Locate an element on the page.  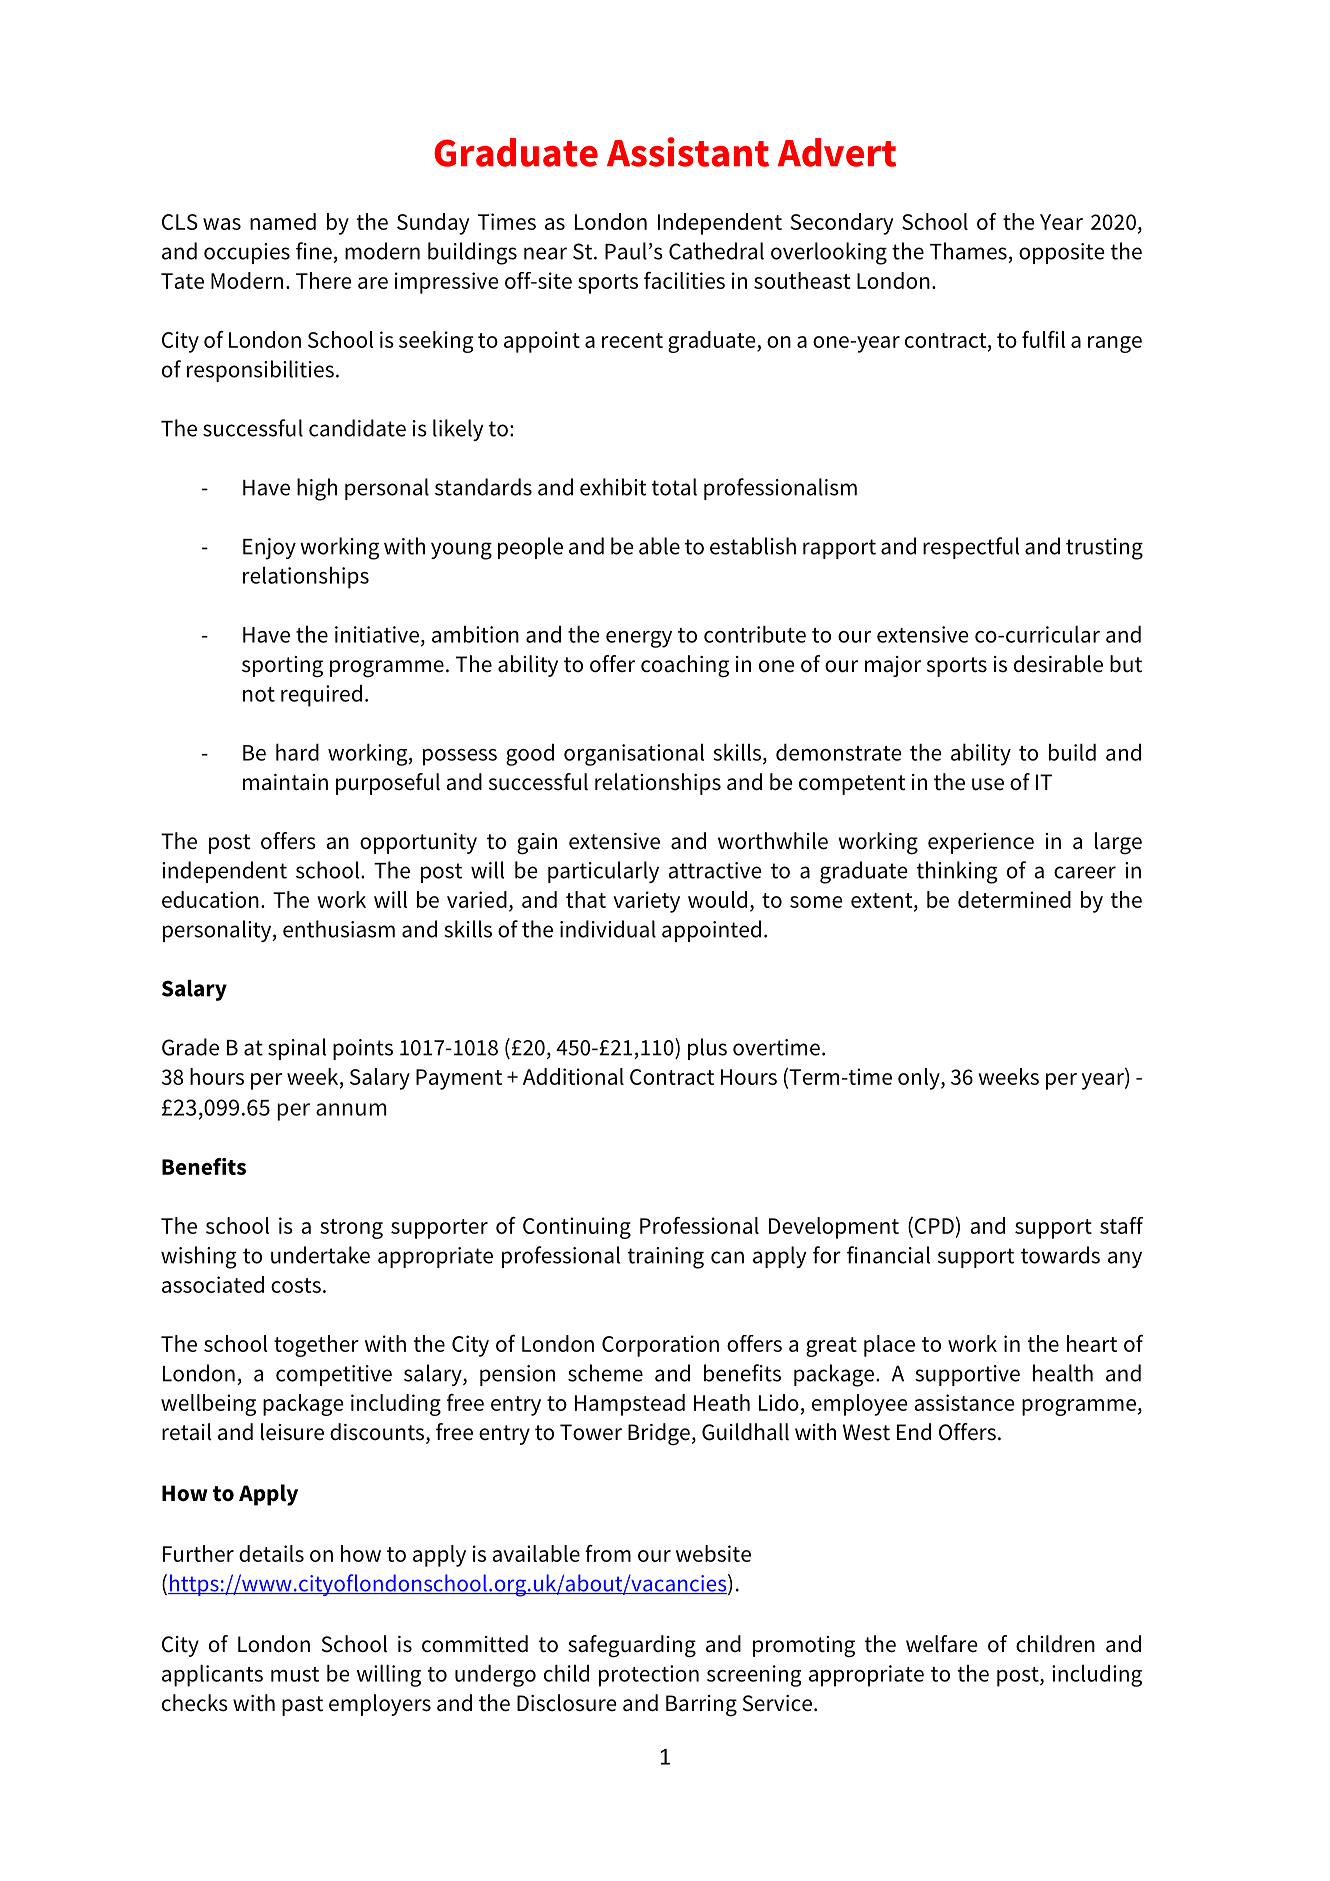
Thames is located at coordinates (968, 251).
